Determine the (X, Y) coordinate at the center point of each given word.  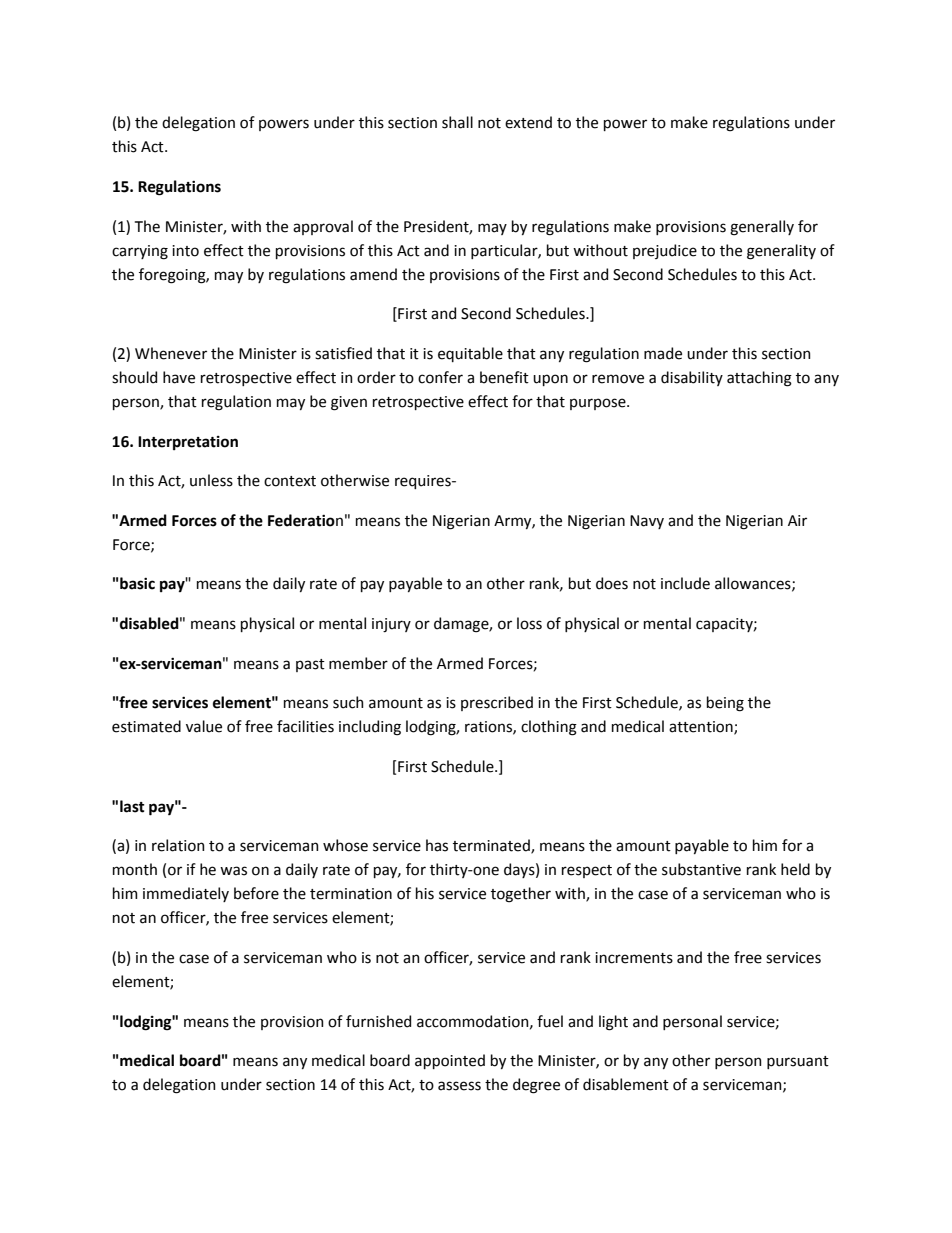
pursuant (798, 1062)
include (685, 583)
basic (137, 583)
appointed (450, 1061)
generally (762, 228)
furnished (378, 1021)
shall (457, 122)
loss (529, 623)
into (185, 251)
